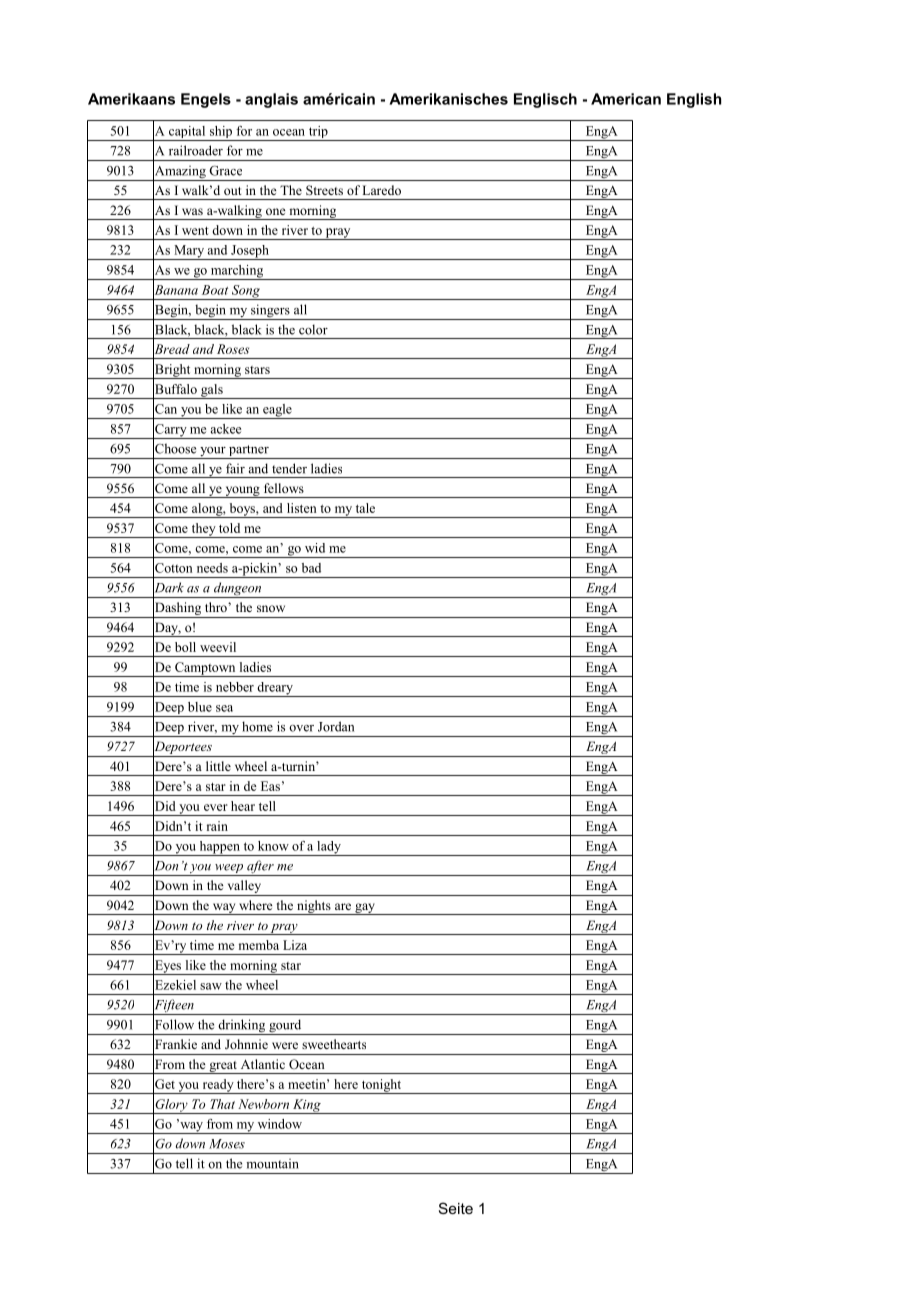 The height and width of the screenshot is (1308, 924). Describe the element at coordinates (227, 1144) in the screenshot. I see `Moses` at that location.
